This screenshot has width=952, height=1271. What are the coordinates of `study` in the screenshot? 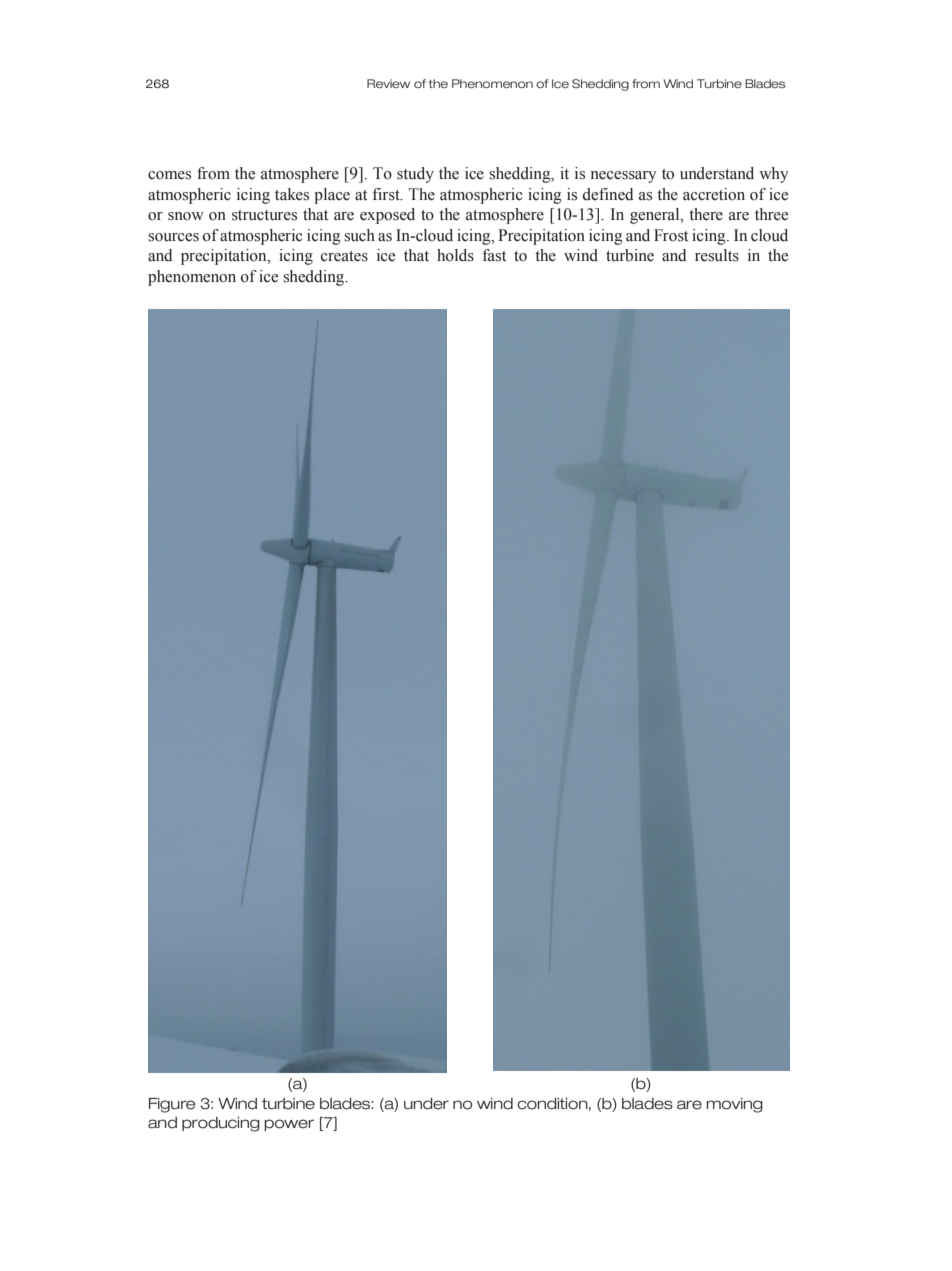 It's located at (415, 175).
